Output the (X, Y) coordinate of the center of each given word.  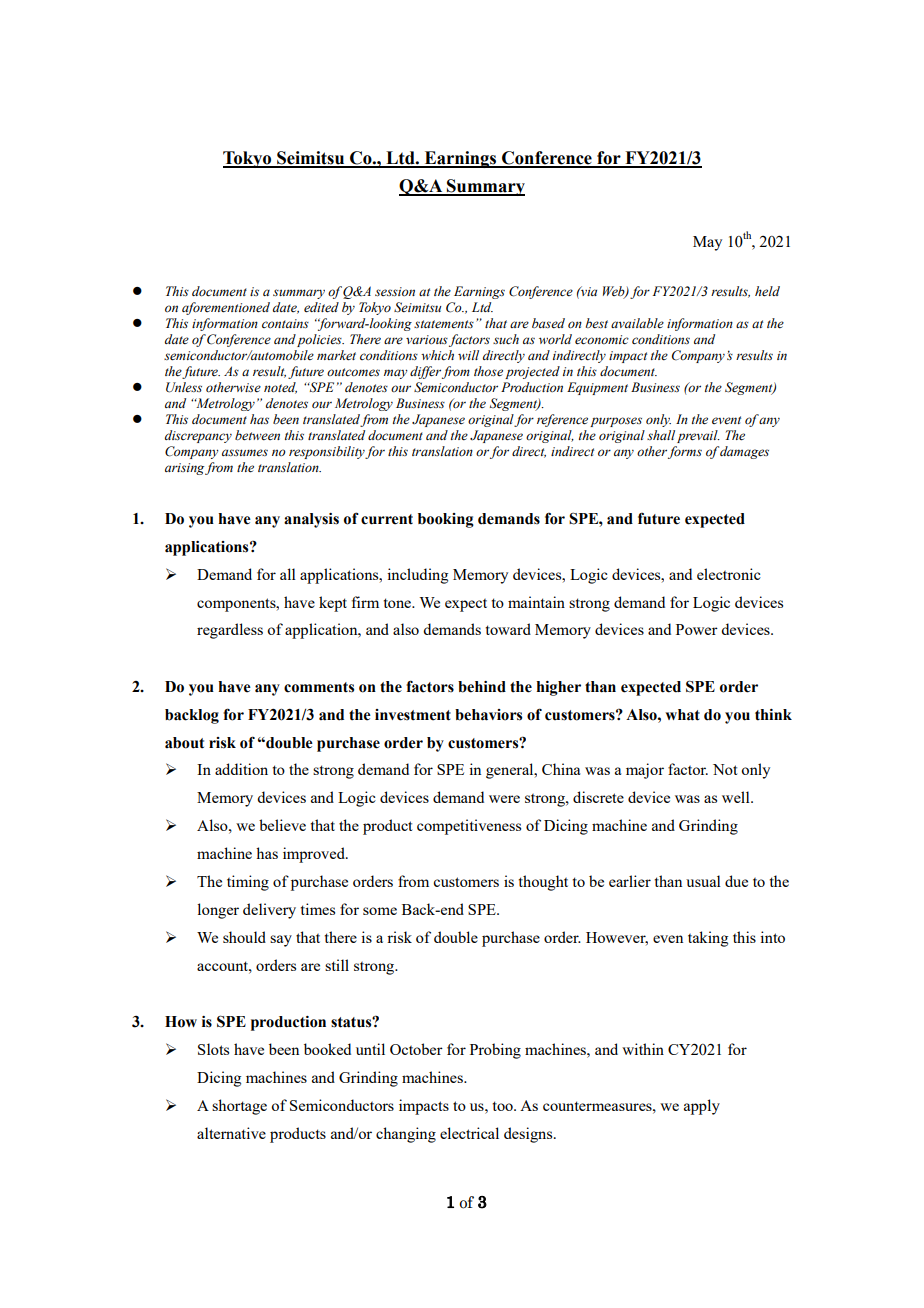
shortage (239, 1107)
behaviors (488, 715)
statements (444, 324)
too (504, 1106)
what (682, 715)
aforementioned (226, 308)
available (637, 323)
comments (319, 687)
